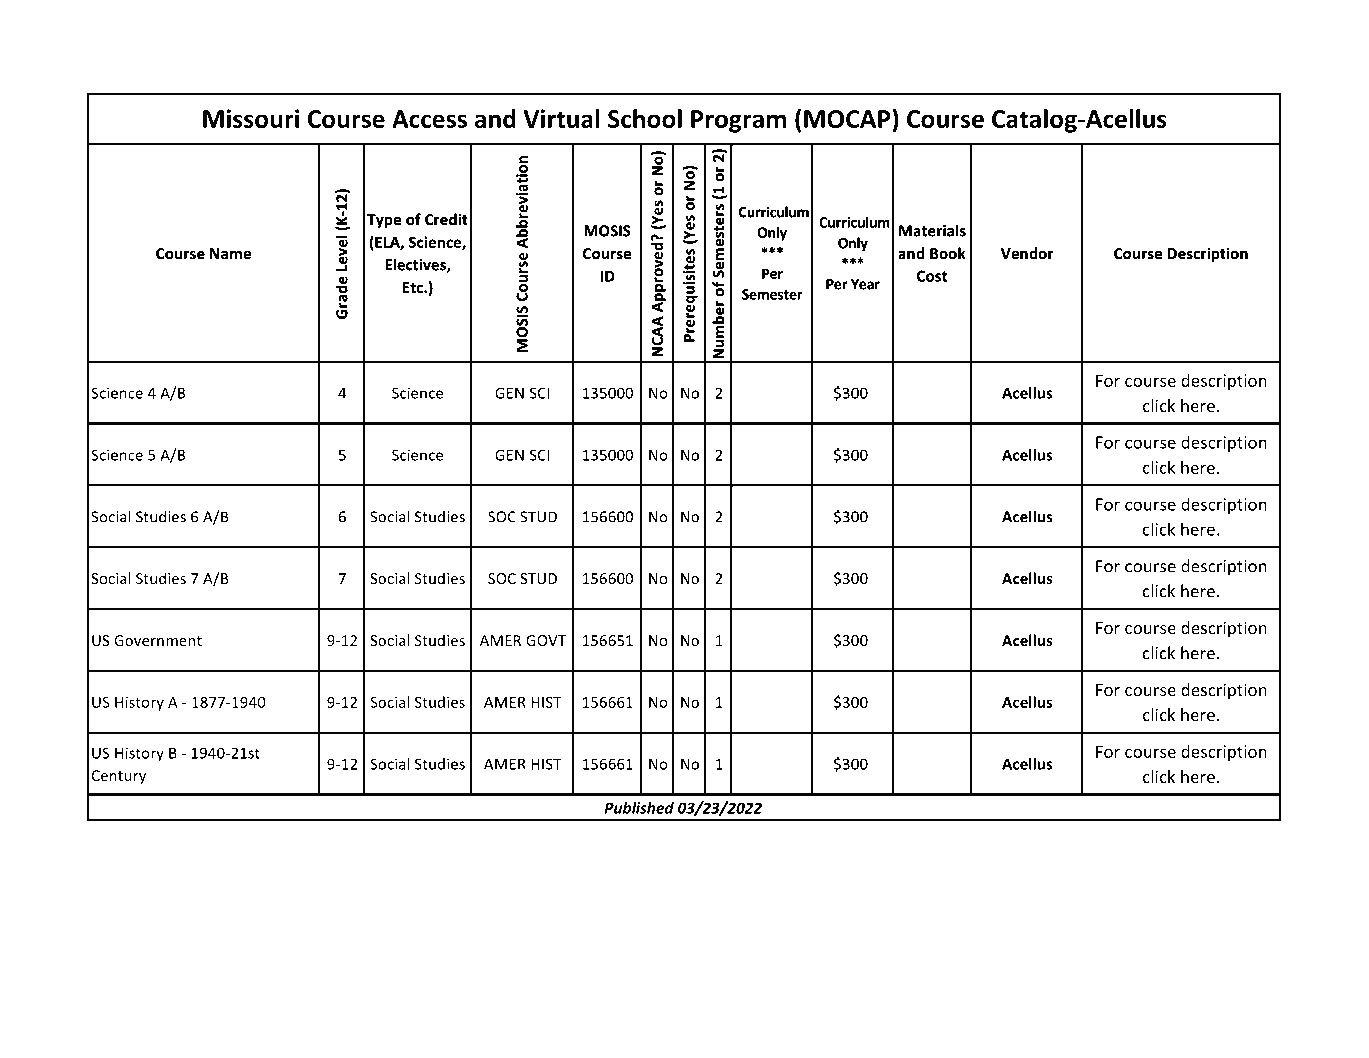 Image resolution: width=1369 pixels, height=1058 pixels. I want to click on Year, so click(865, 284).
